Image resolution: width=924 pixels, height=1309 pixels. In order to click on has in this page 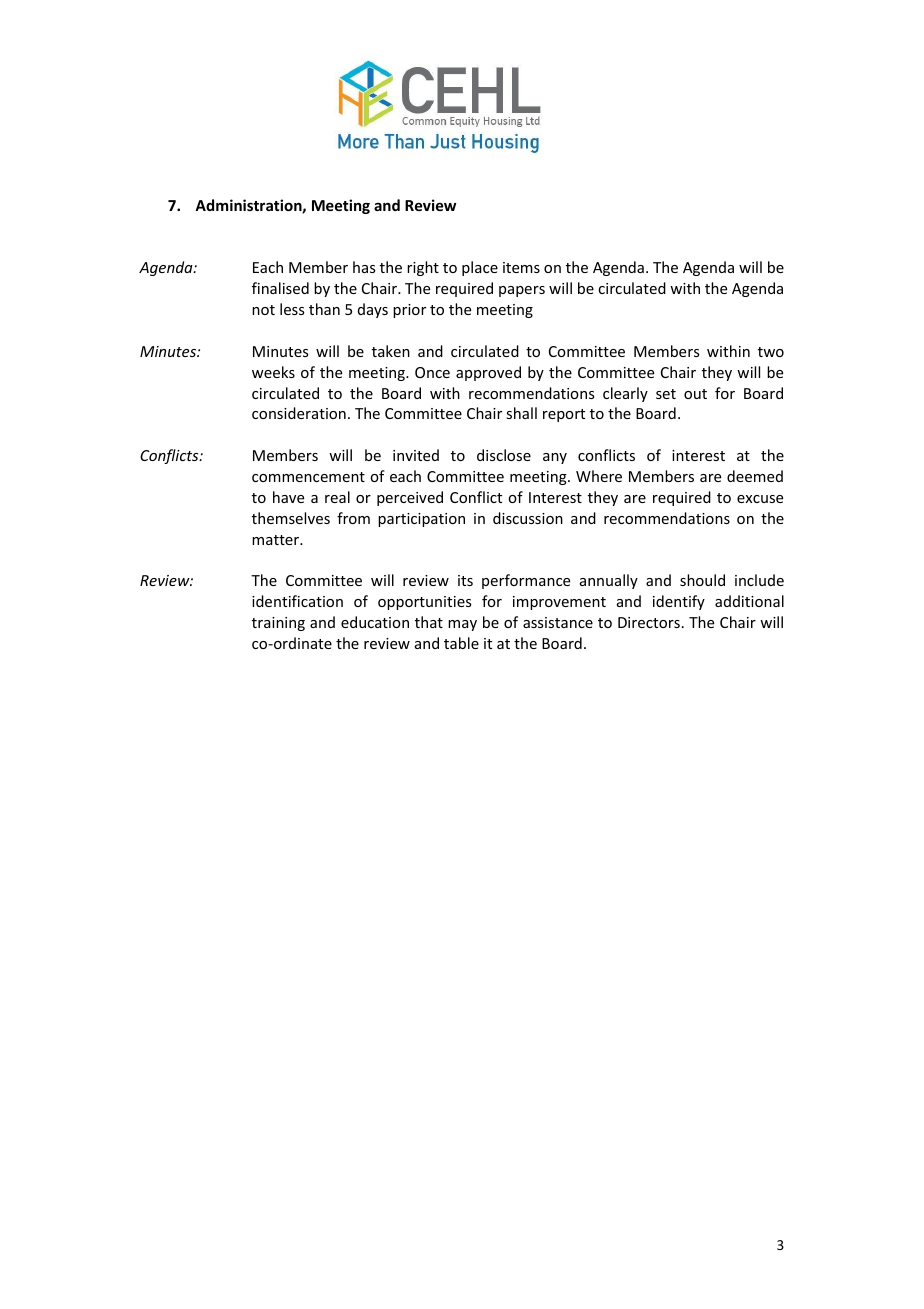, I will do `click(364, 267)`.
